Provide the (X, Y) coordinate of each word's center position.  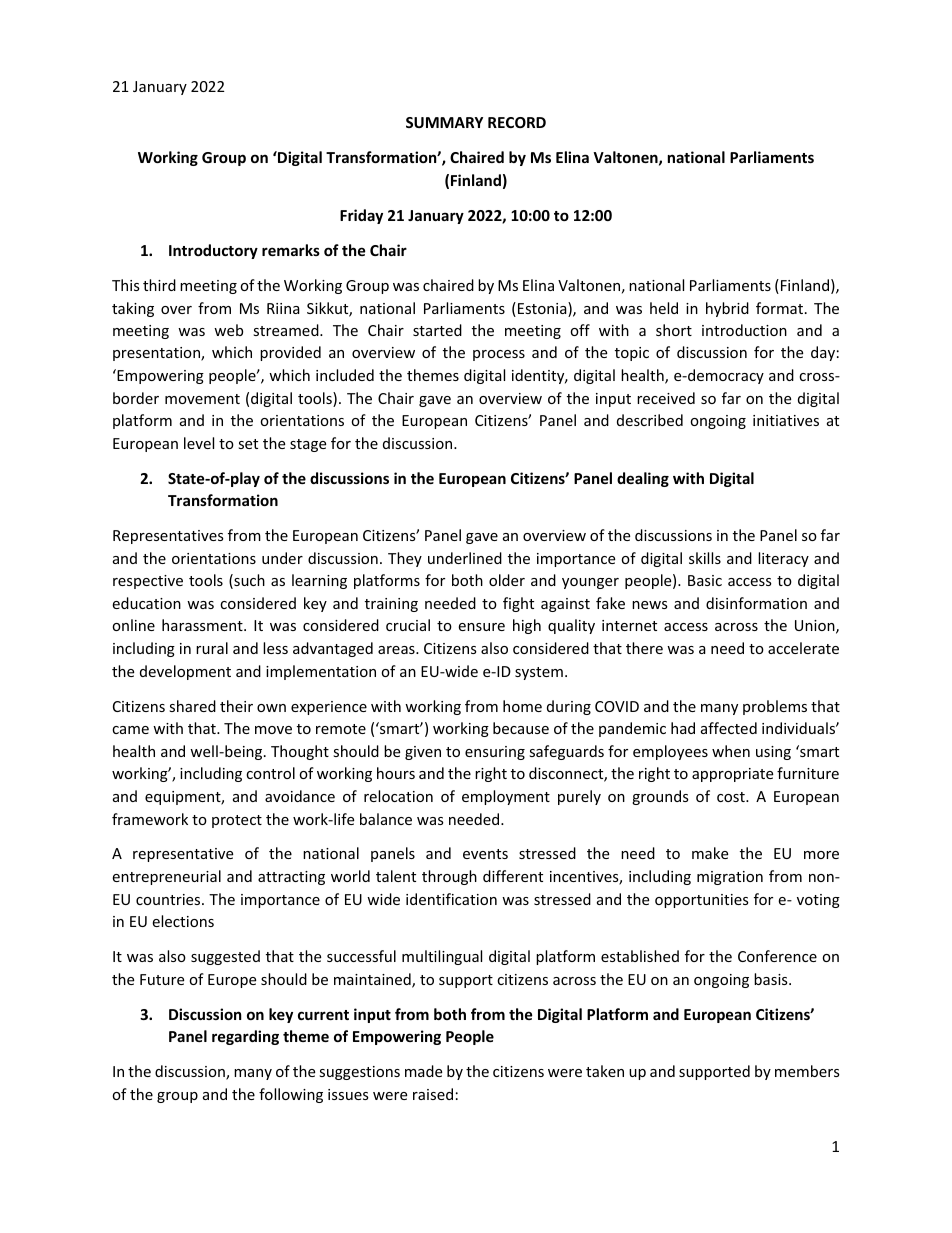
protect (237, 821)
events (485, 854)
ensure (481, 627)
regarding (245, 1037)
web (228, 330)
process (499, 355)
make (710, 853)
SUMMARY (444, 122)
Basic (705, 580)
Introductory (213, 251)
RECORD (517, 122)
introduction (744, 330)
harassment (203, 625)
